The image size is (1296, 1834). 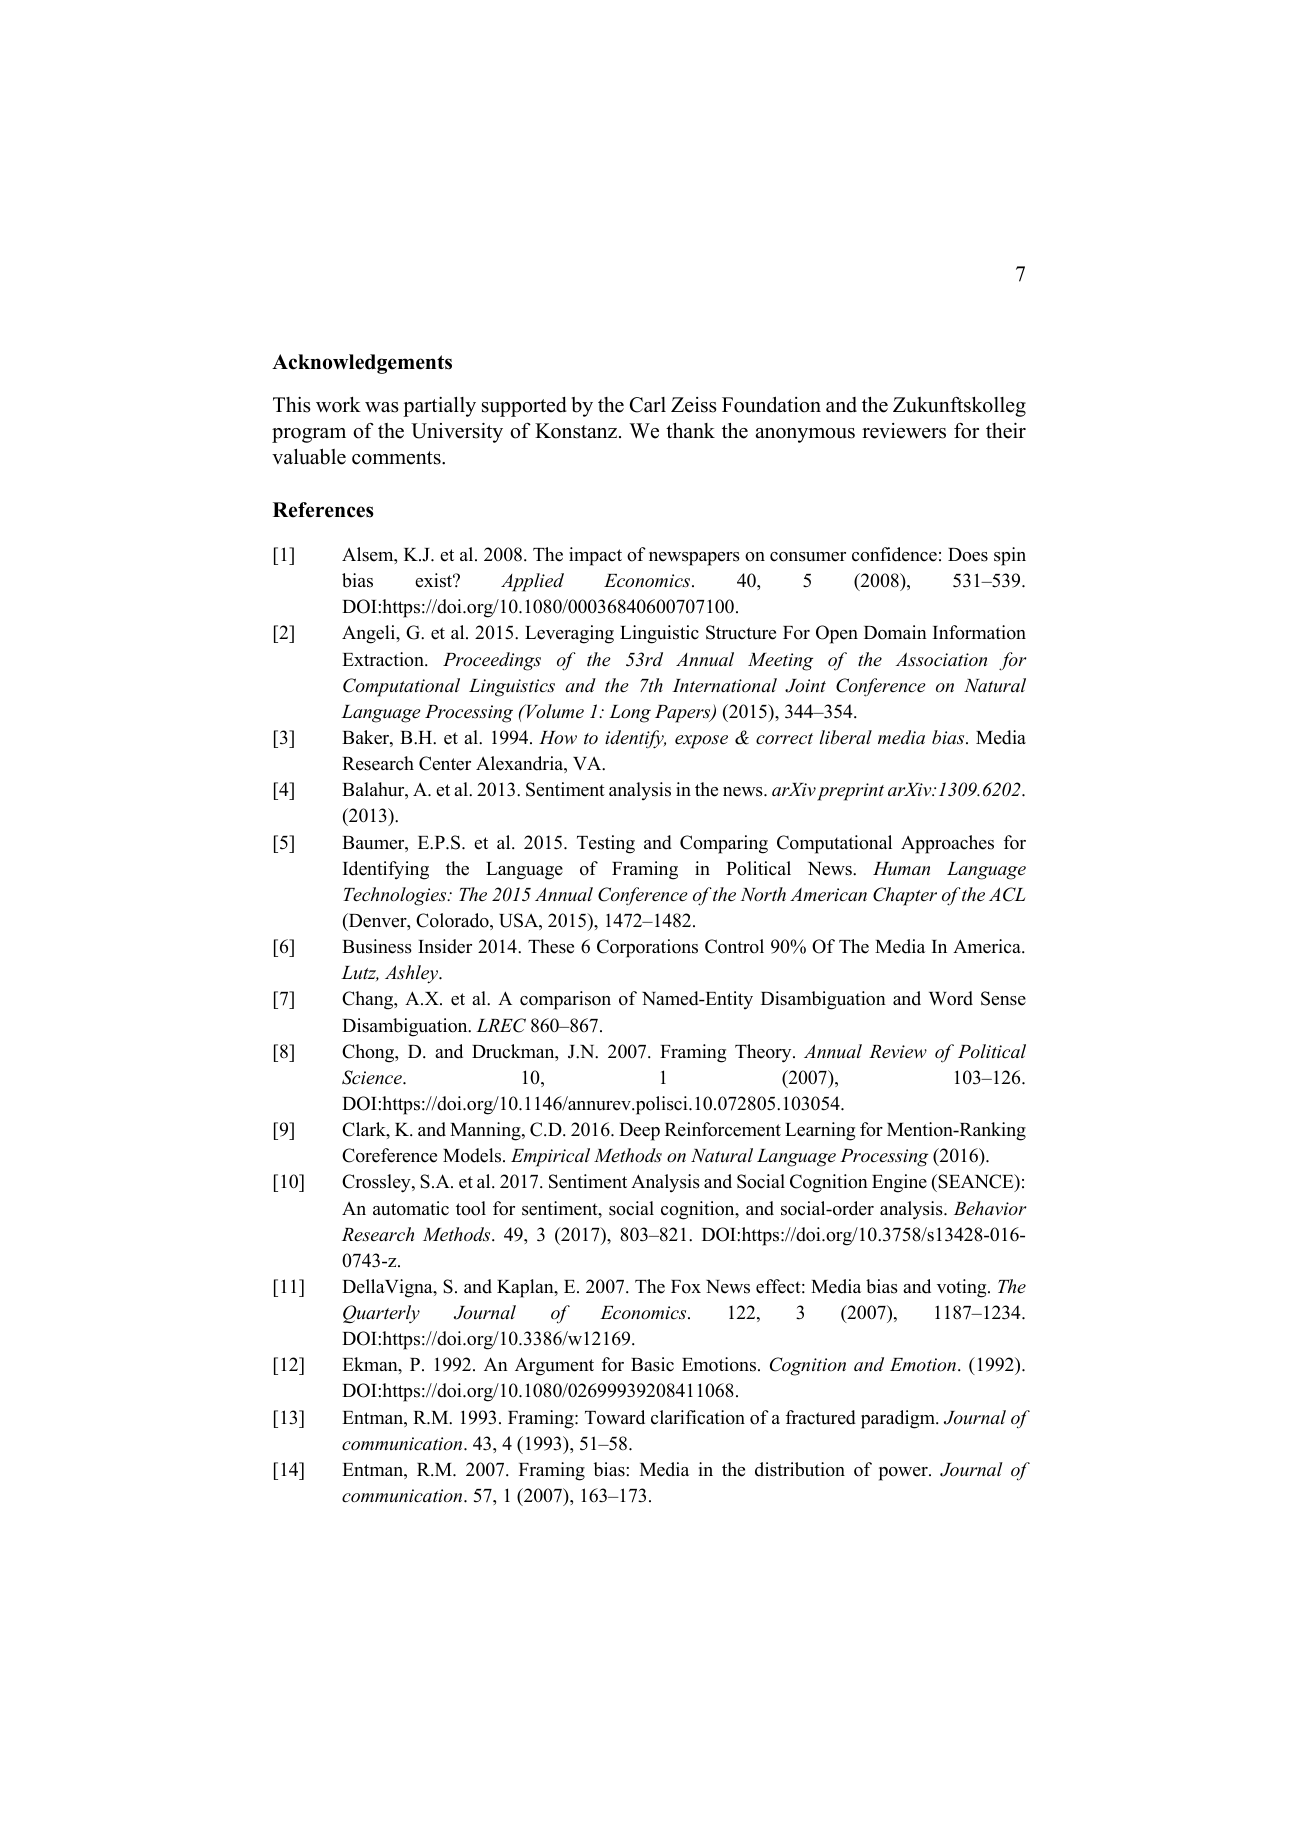 What do you see at coordinates (445, 763) in the image?
I see `Center` at bounding box center [445, 763].
